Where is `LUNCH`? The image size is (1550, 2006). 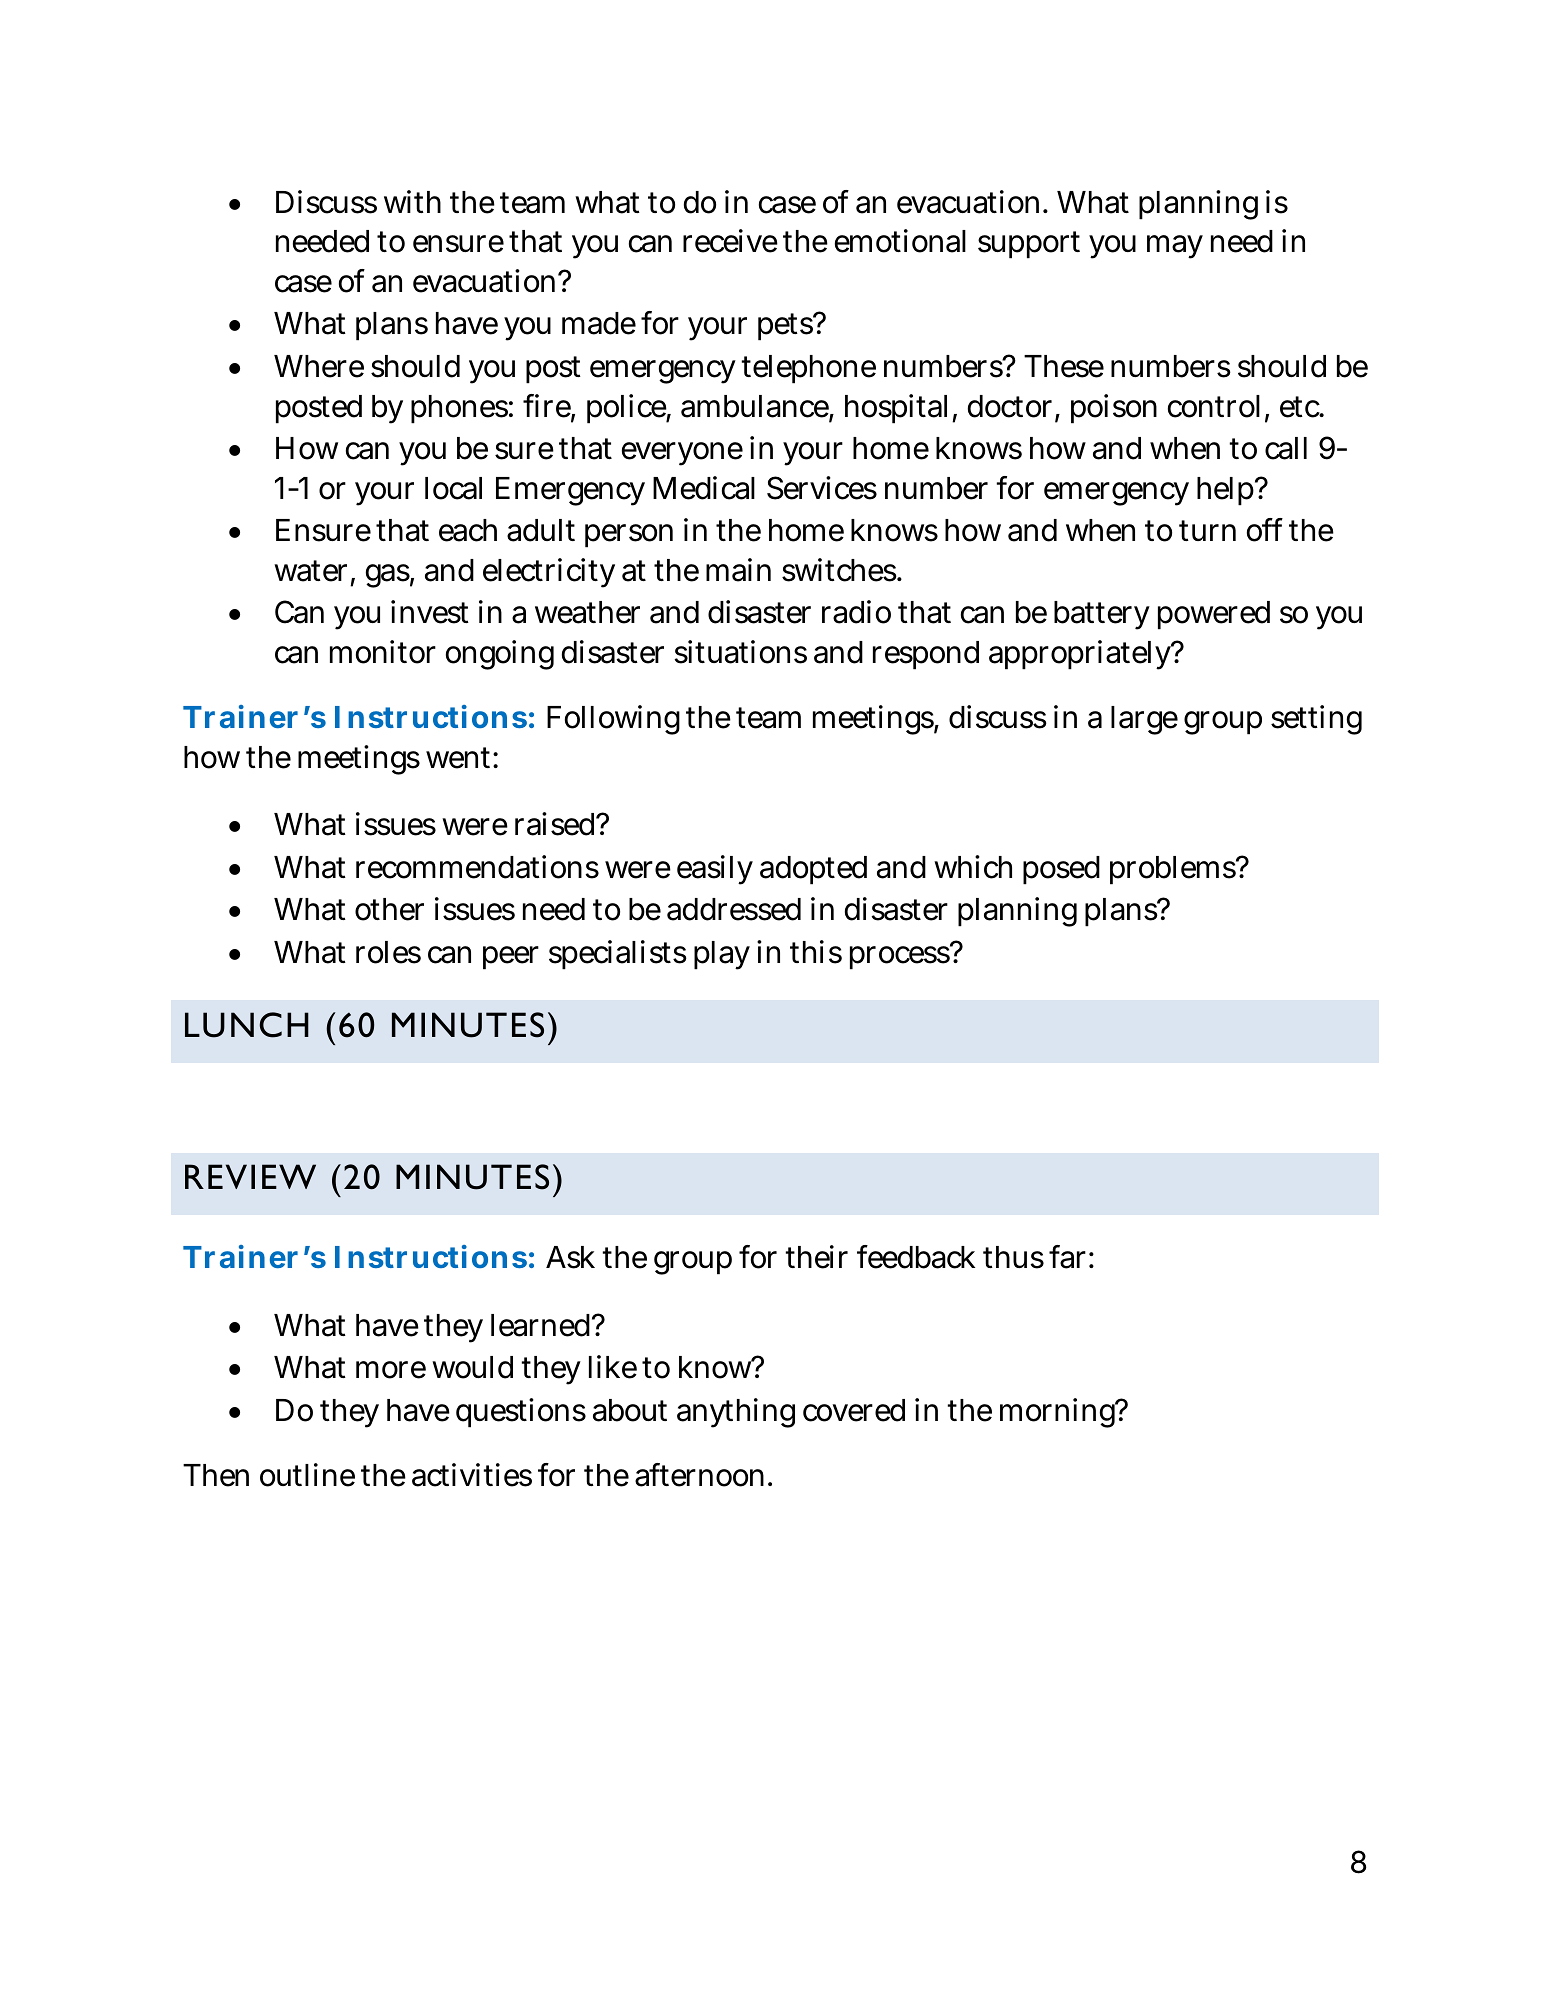 LUNCH is located at coordinates (247, 1025).
